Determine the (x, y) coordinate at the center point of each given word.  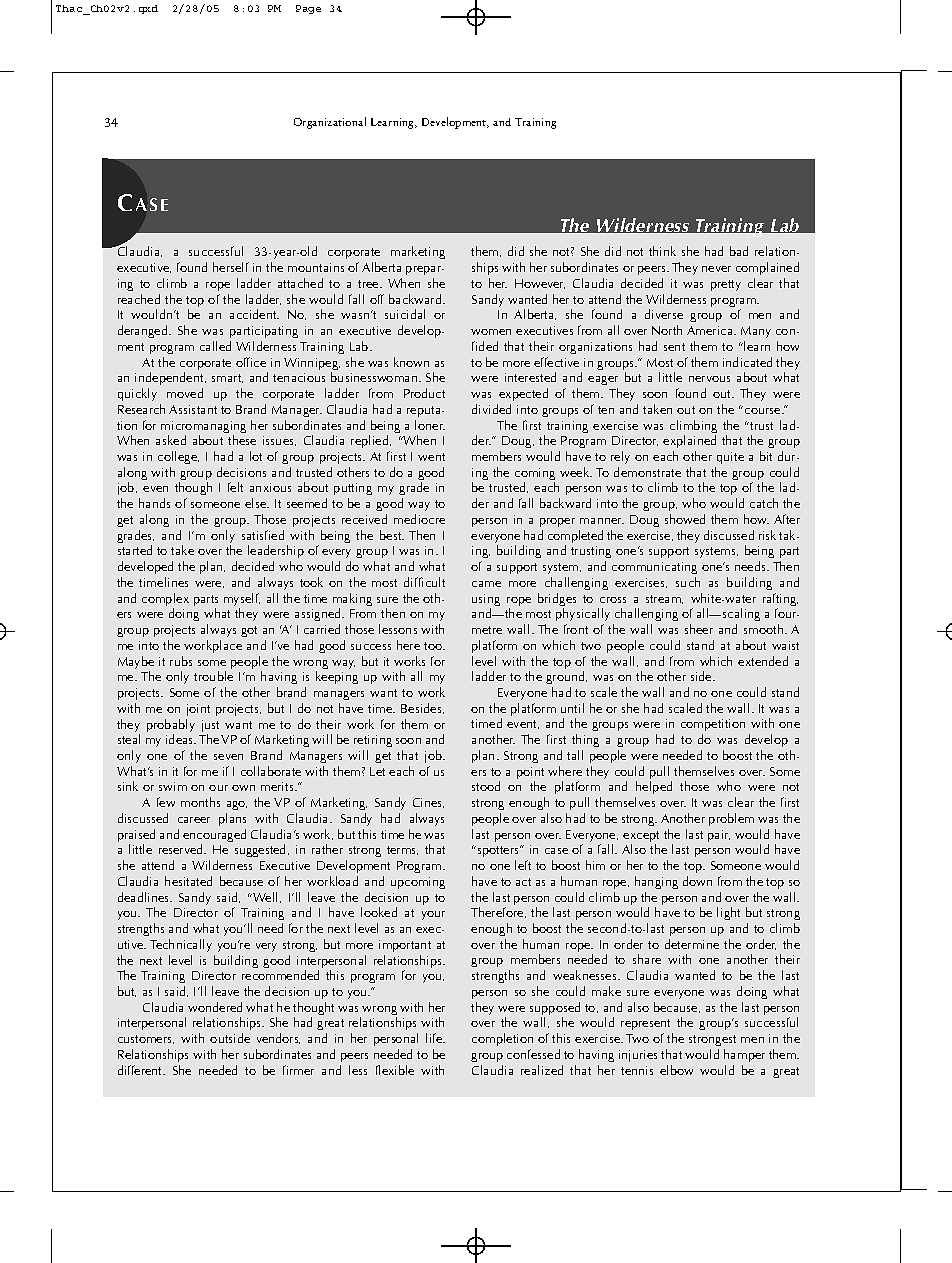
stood (486, 786)
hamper (744, 1055)
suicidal (405, 314)
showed (685, 519)
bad (739, 251)
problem (731, 819)
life (435, 1038)
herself (231, 267)
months (200, 802)
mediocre (419, 519)
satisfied (263, 535)
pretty (726, 285)
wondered (215, 1007)
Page (308, 9)
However (540, 284)
